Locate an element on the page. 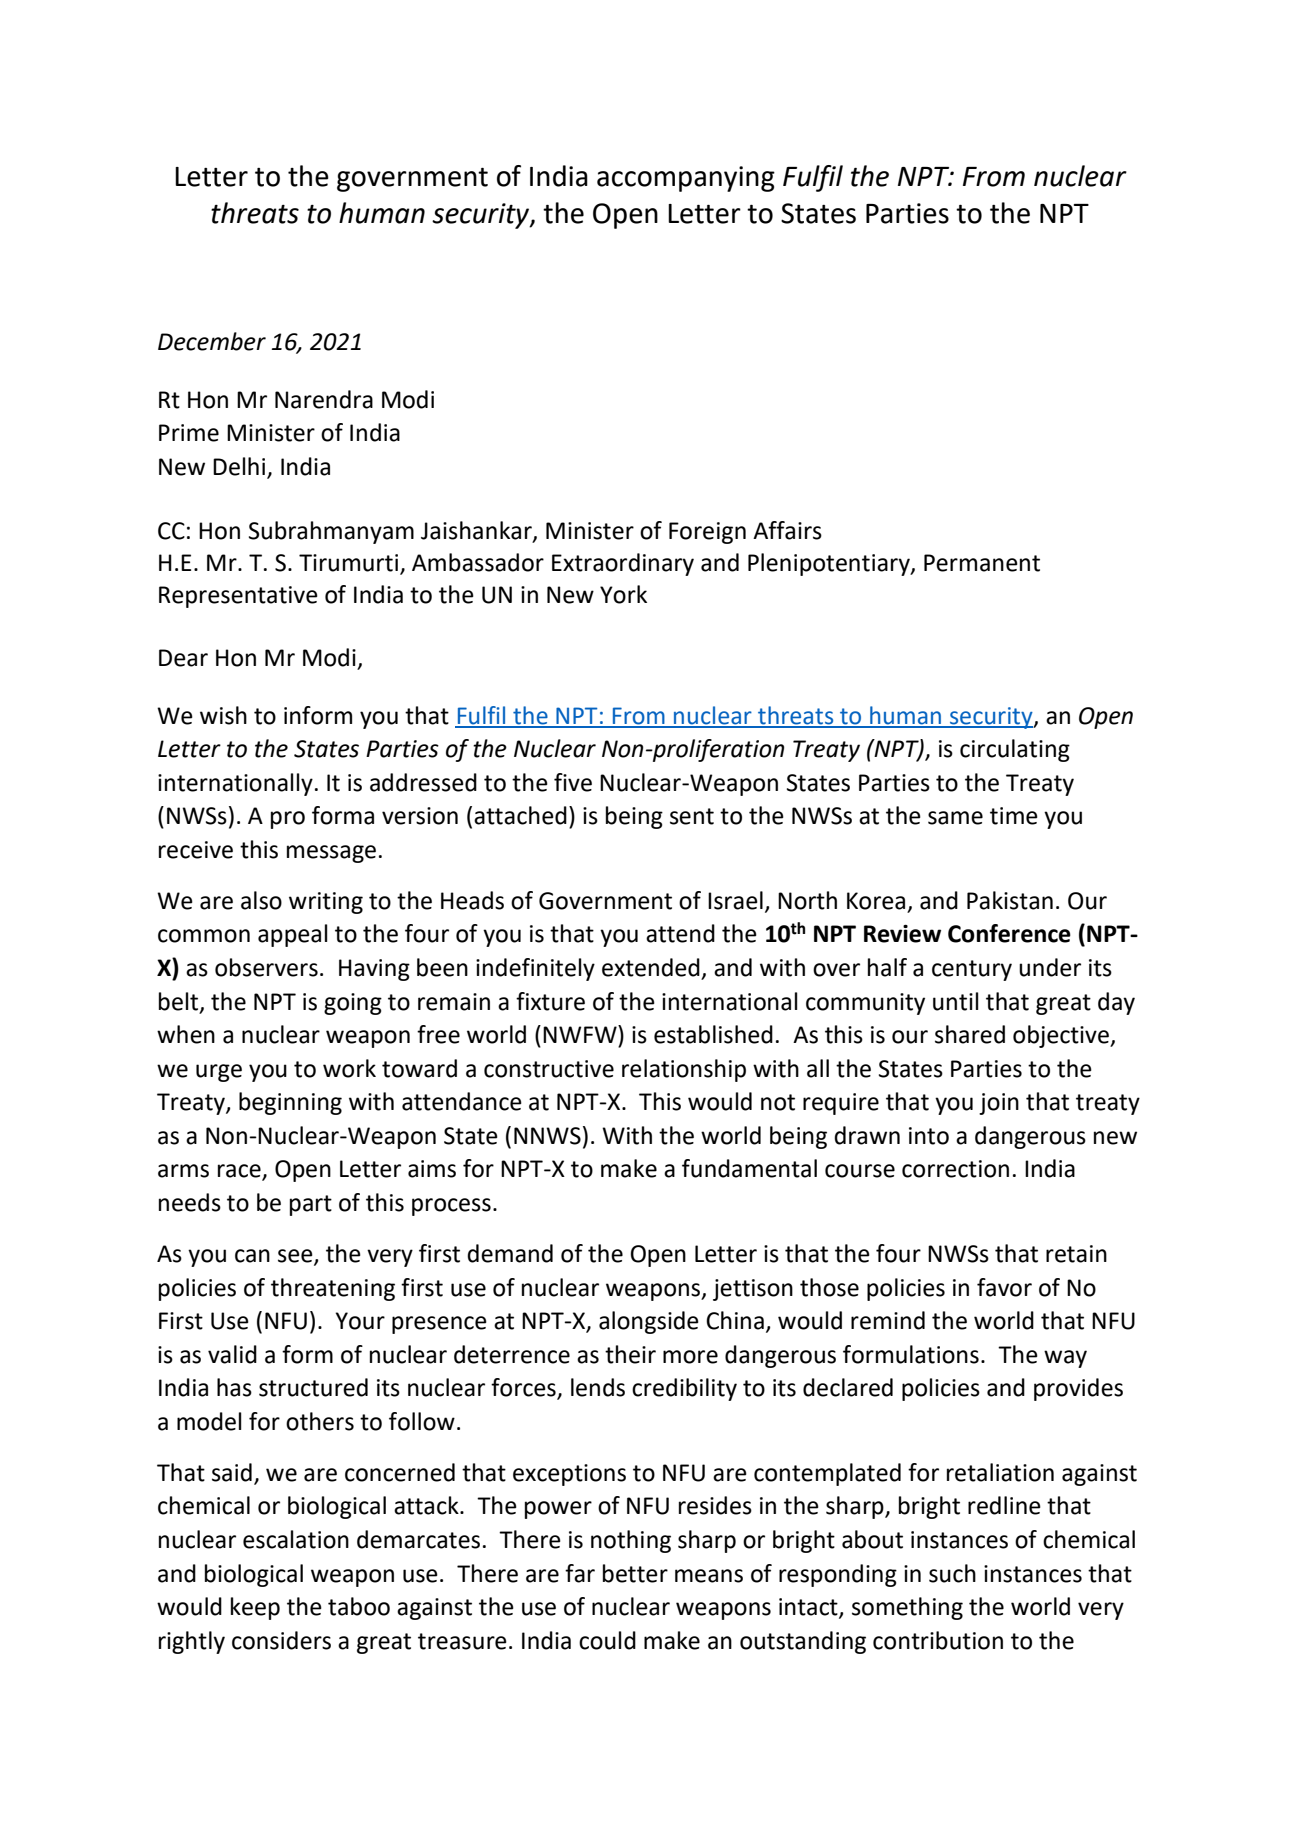 The width and height of the document is (1299, 1837). five is located at coordinates (573, 782).
